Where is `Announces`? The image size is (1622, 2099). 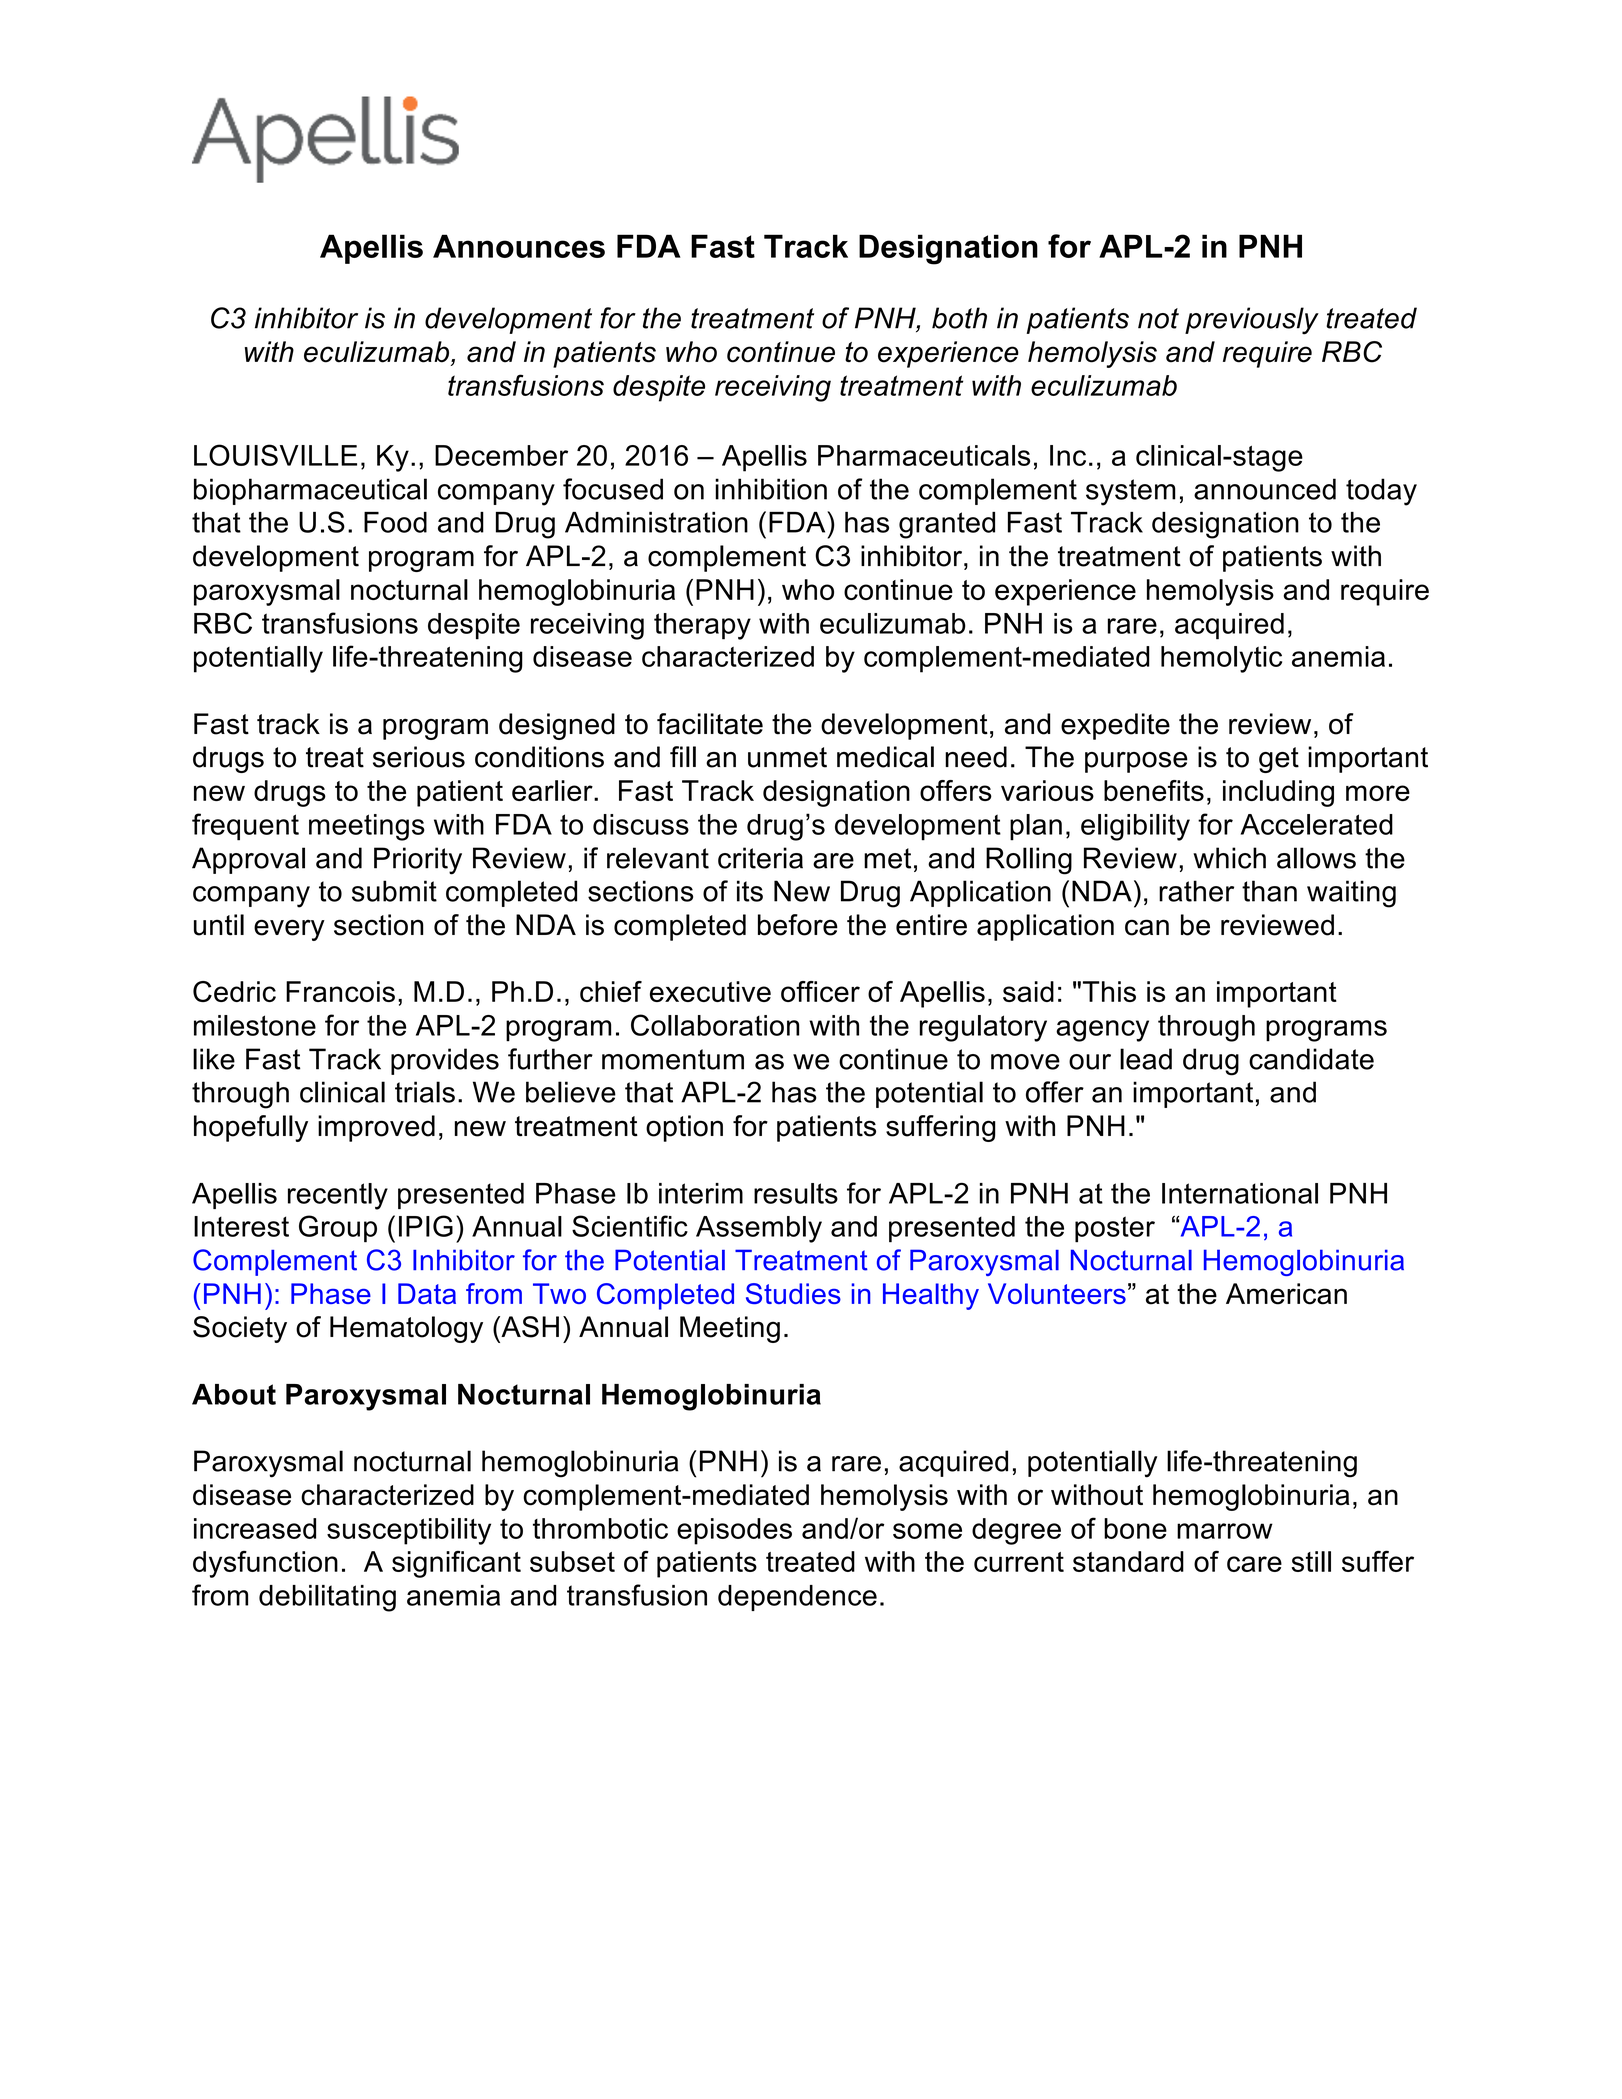 Announces is located at coordinates (519, 246).
